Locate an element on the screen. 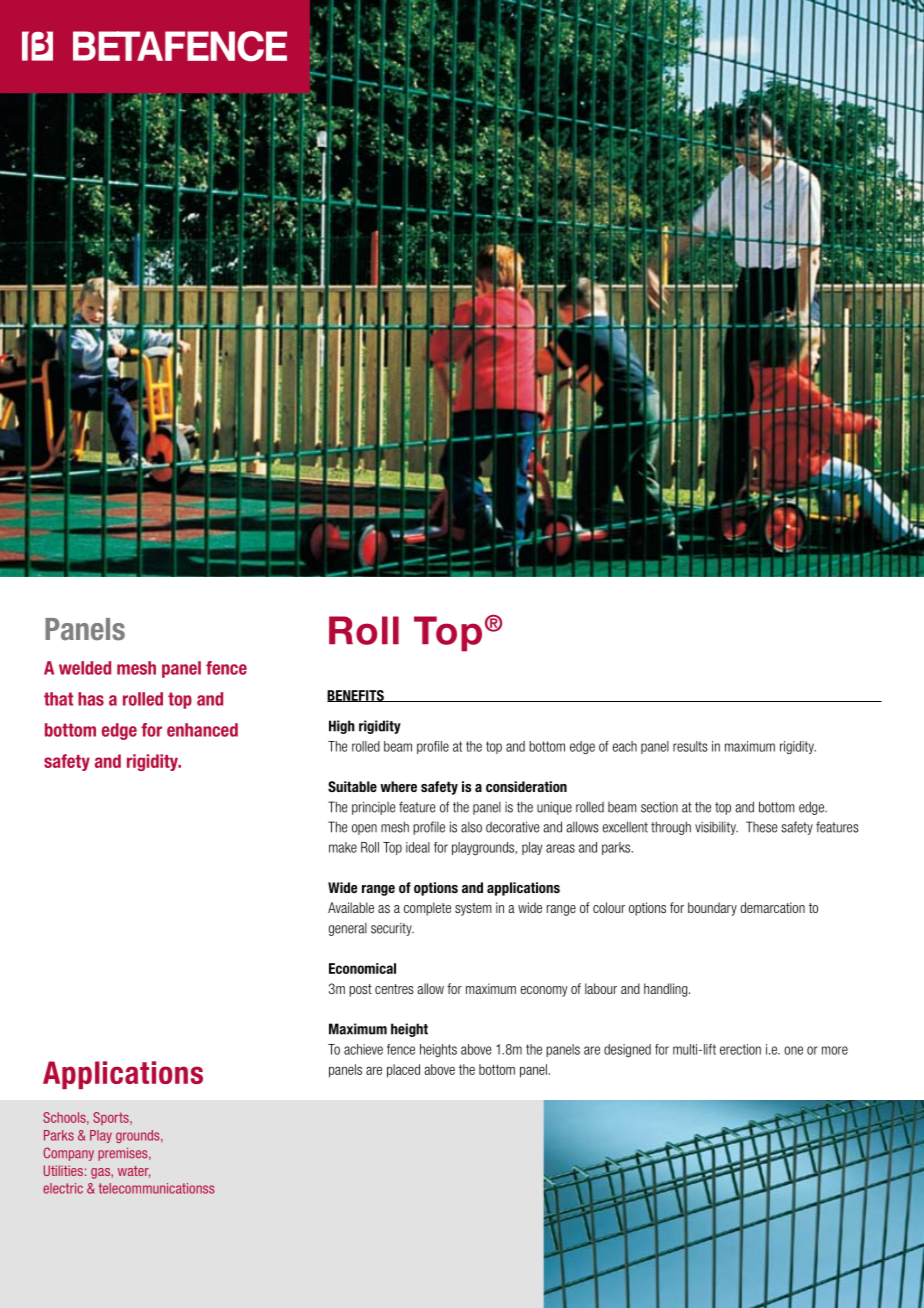 This screenshot has height=1308, width=924. make is located at coordinates (343, 847).
